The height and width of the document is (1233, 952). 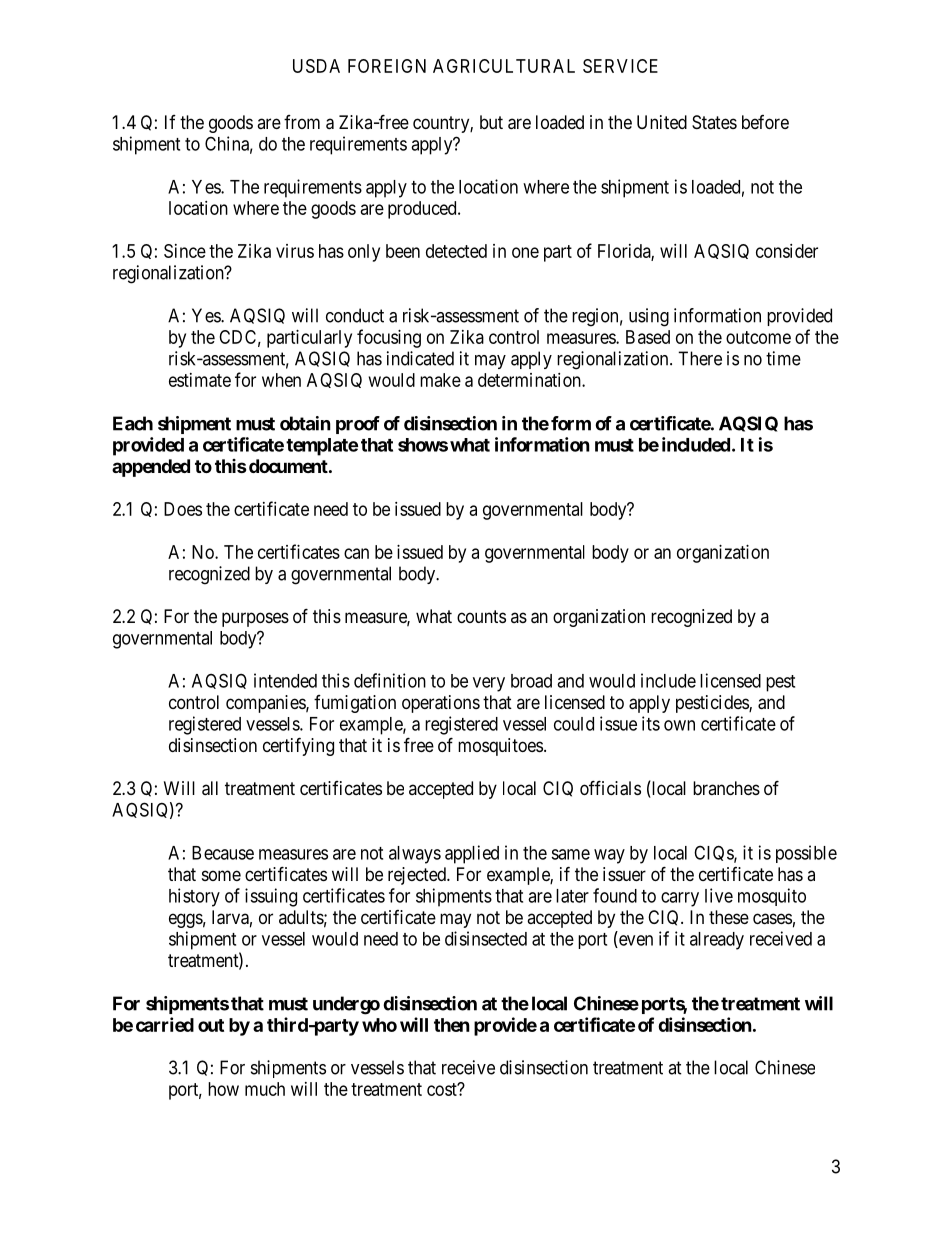 I want to click on but, so click(x=491, y=122).
